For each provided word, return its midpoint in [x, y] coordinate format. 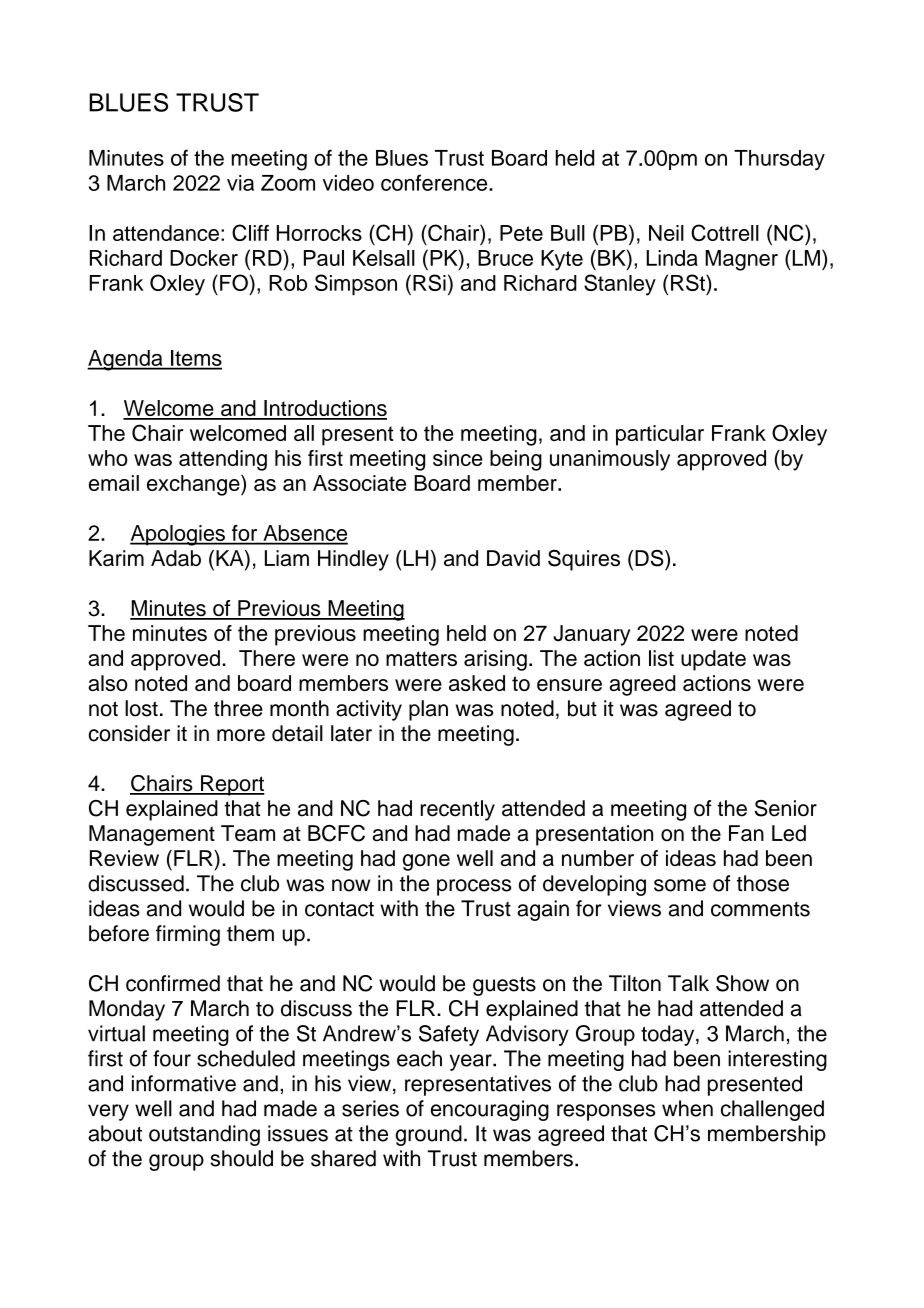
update [713, 660]
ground [429, 1135]
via [240, 183]
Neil [666, 233]
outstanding [204, 1135]
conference [435, 182]
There [267, 658]
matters [421, 658]
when [687, 1108]
